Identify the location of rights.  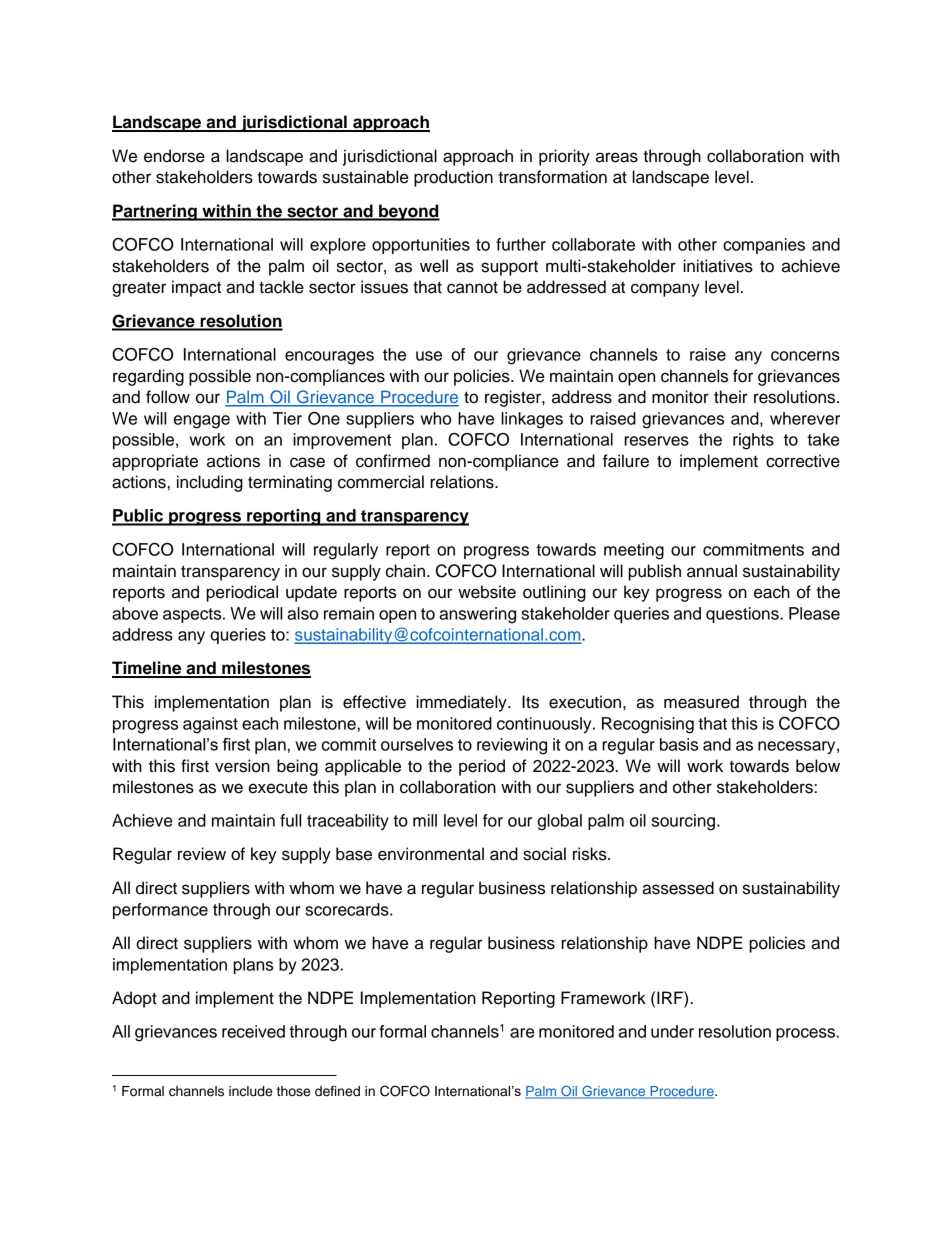
(753, 441).
